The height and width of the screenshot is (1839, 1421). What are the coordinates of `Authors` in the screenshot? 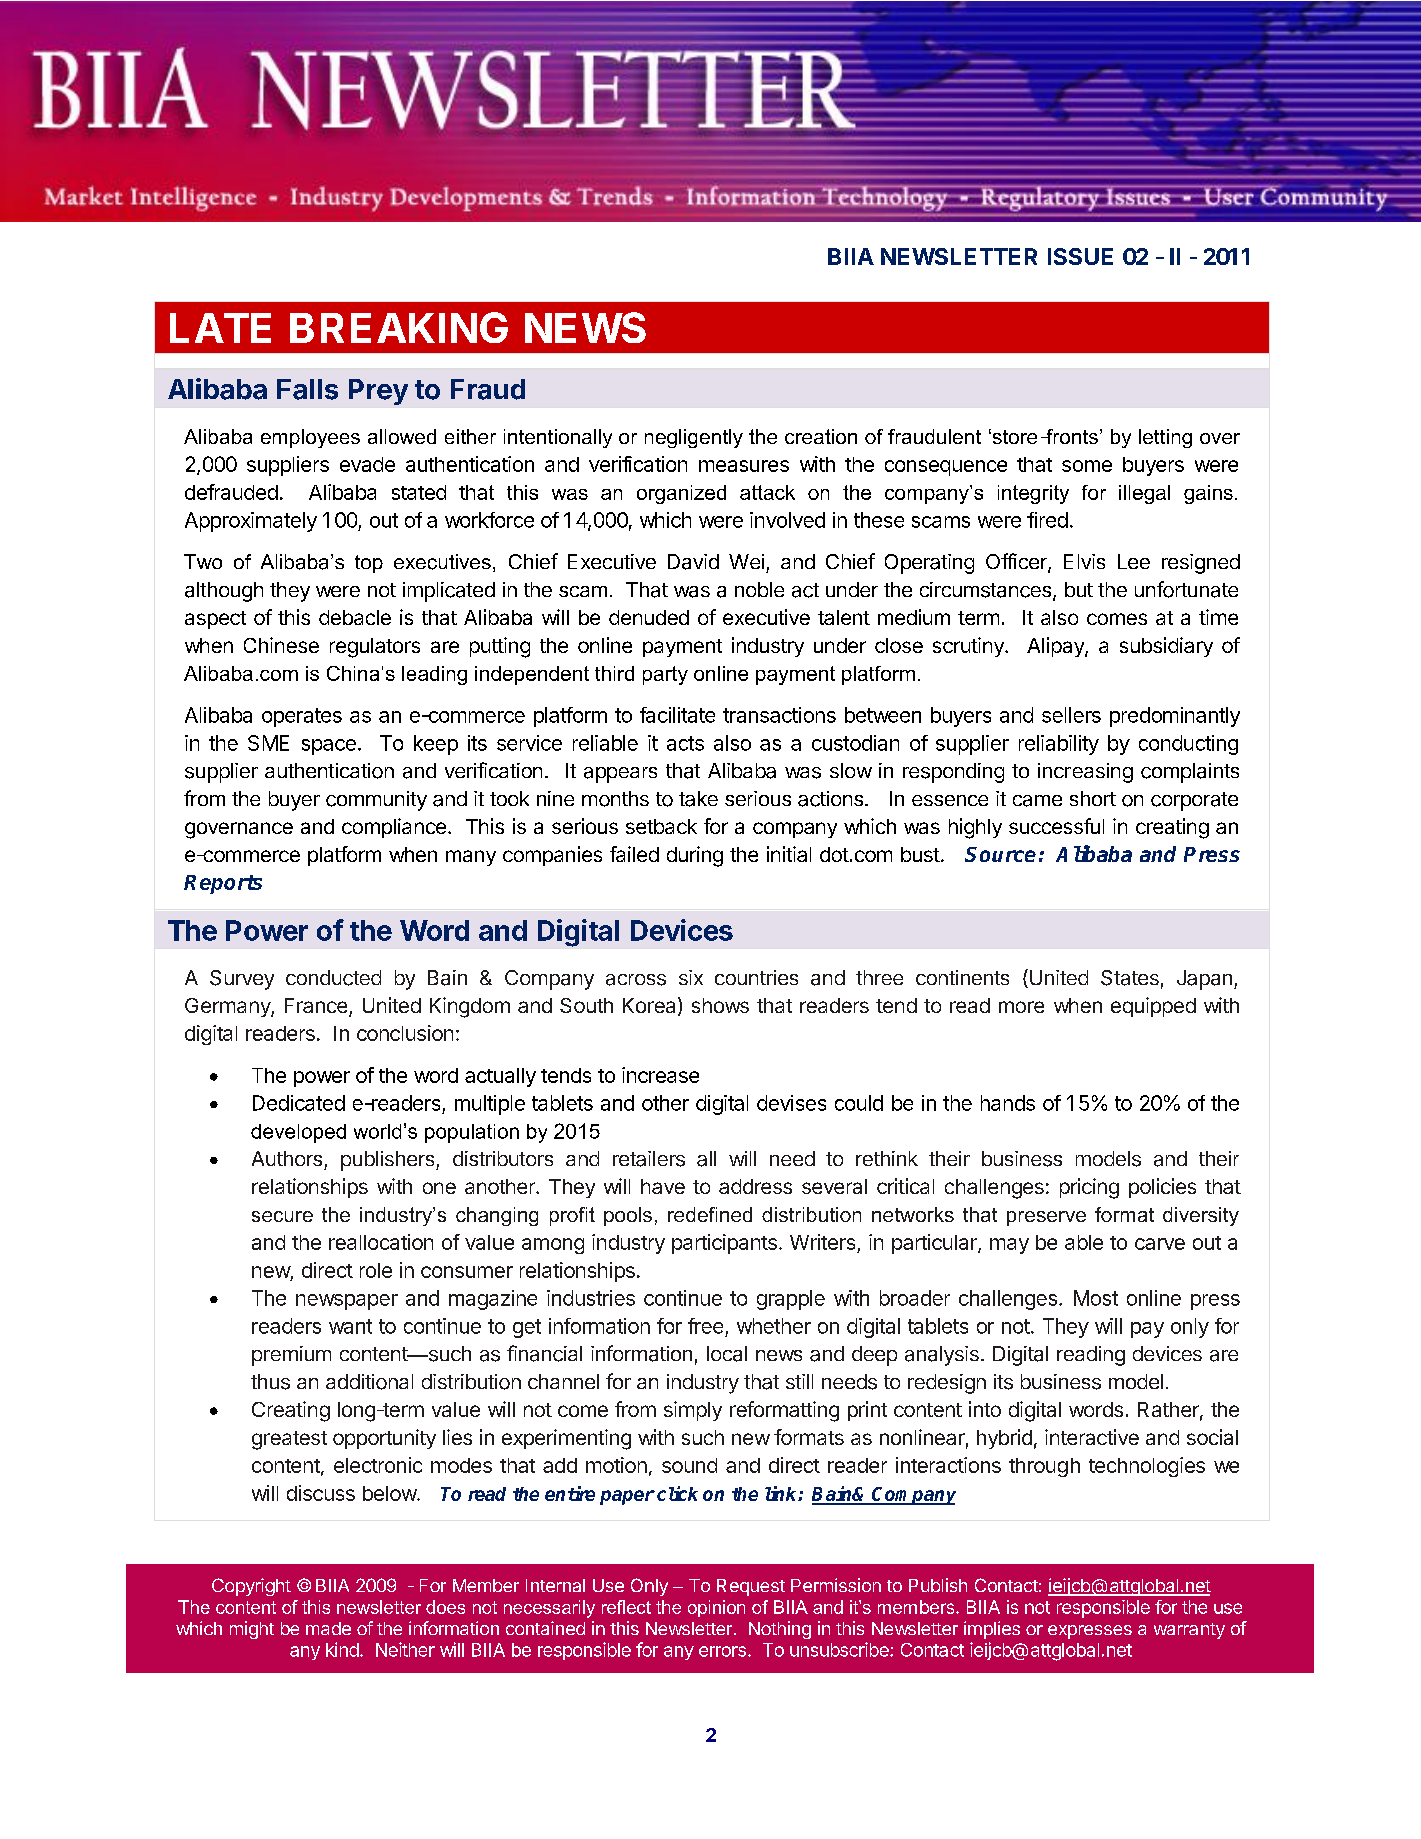 It's located at (287, 1158).
